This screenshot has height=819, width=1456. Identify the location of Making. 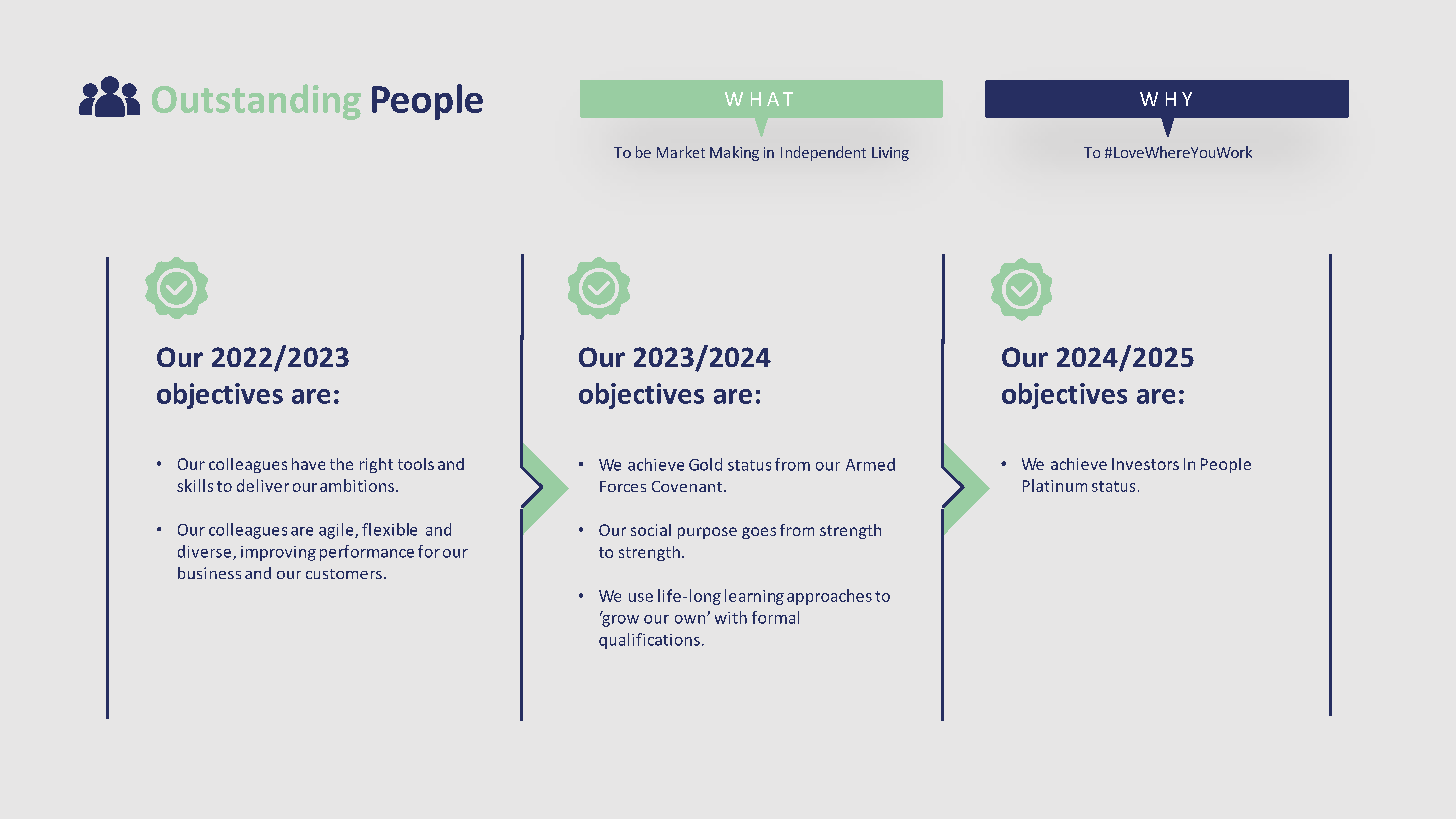
(734, 153).
